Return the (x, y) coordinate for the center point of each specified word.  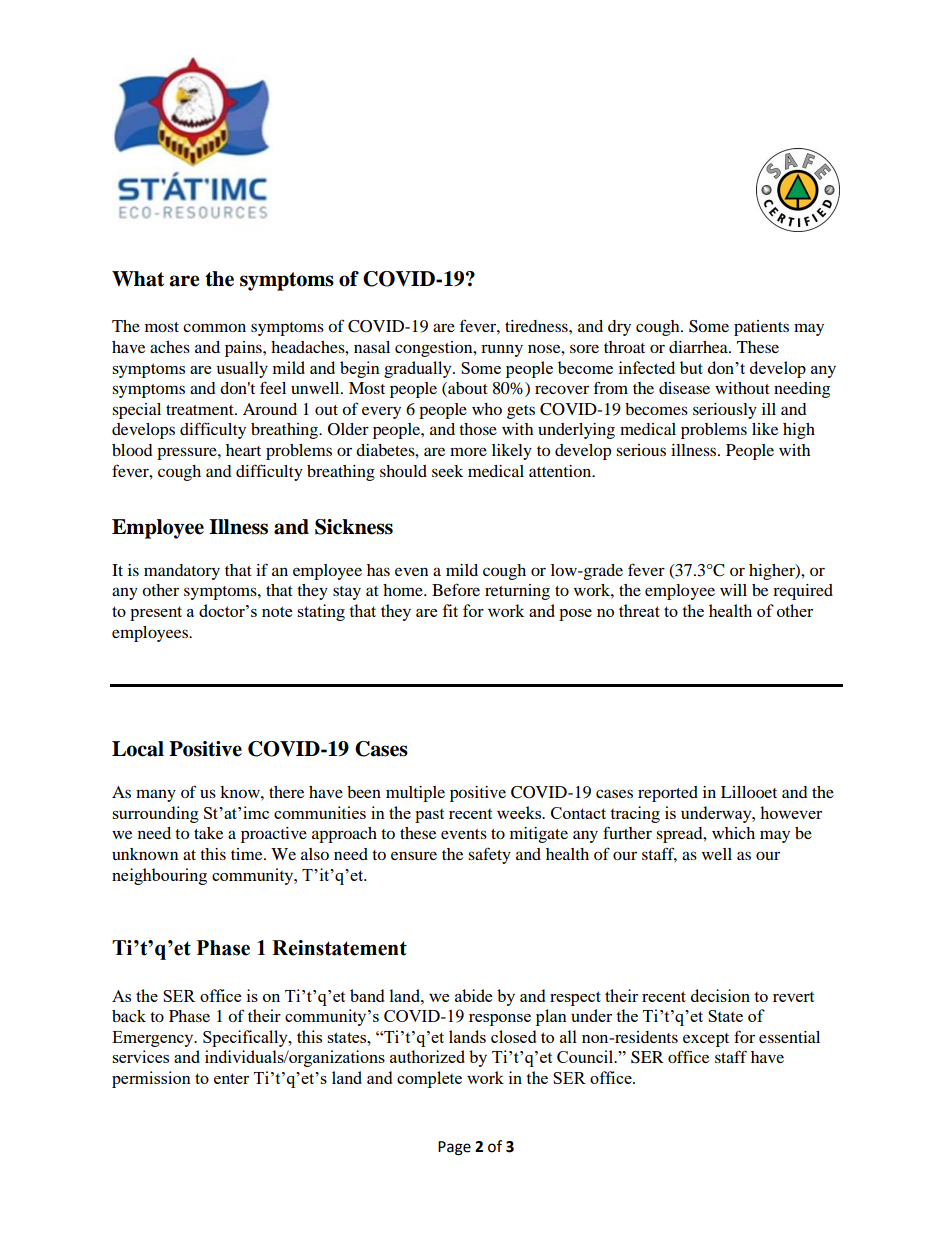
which (733, 833)
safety (489, 855)
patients (761, 328)
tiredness (537, 326)
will (733, 590)
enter (231, 1078)
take (208, 833)
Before (456, 589)
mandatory (182, 572)
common (214, 327)
